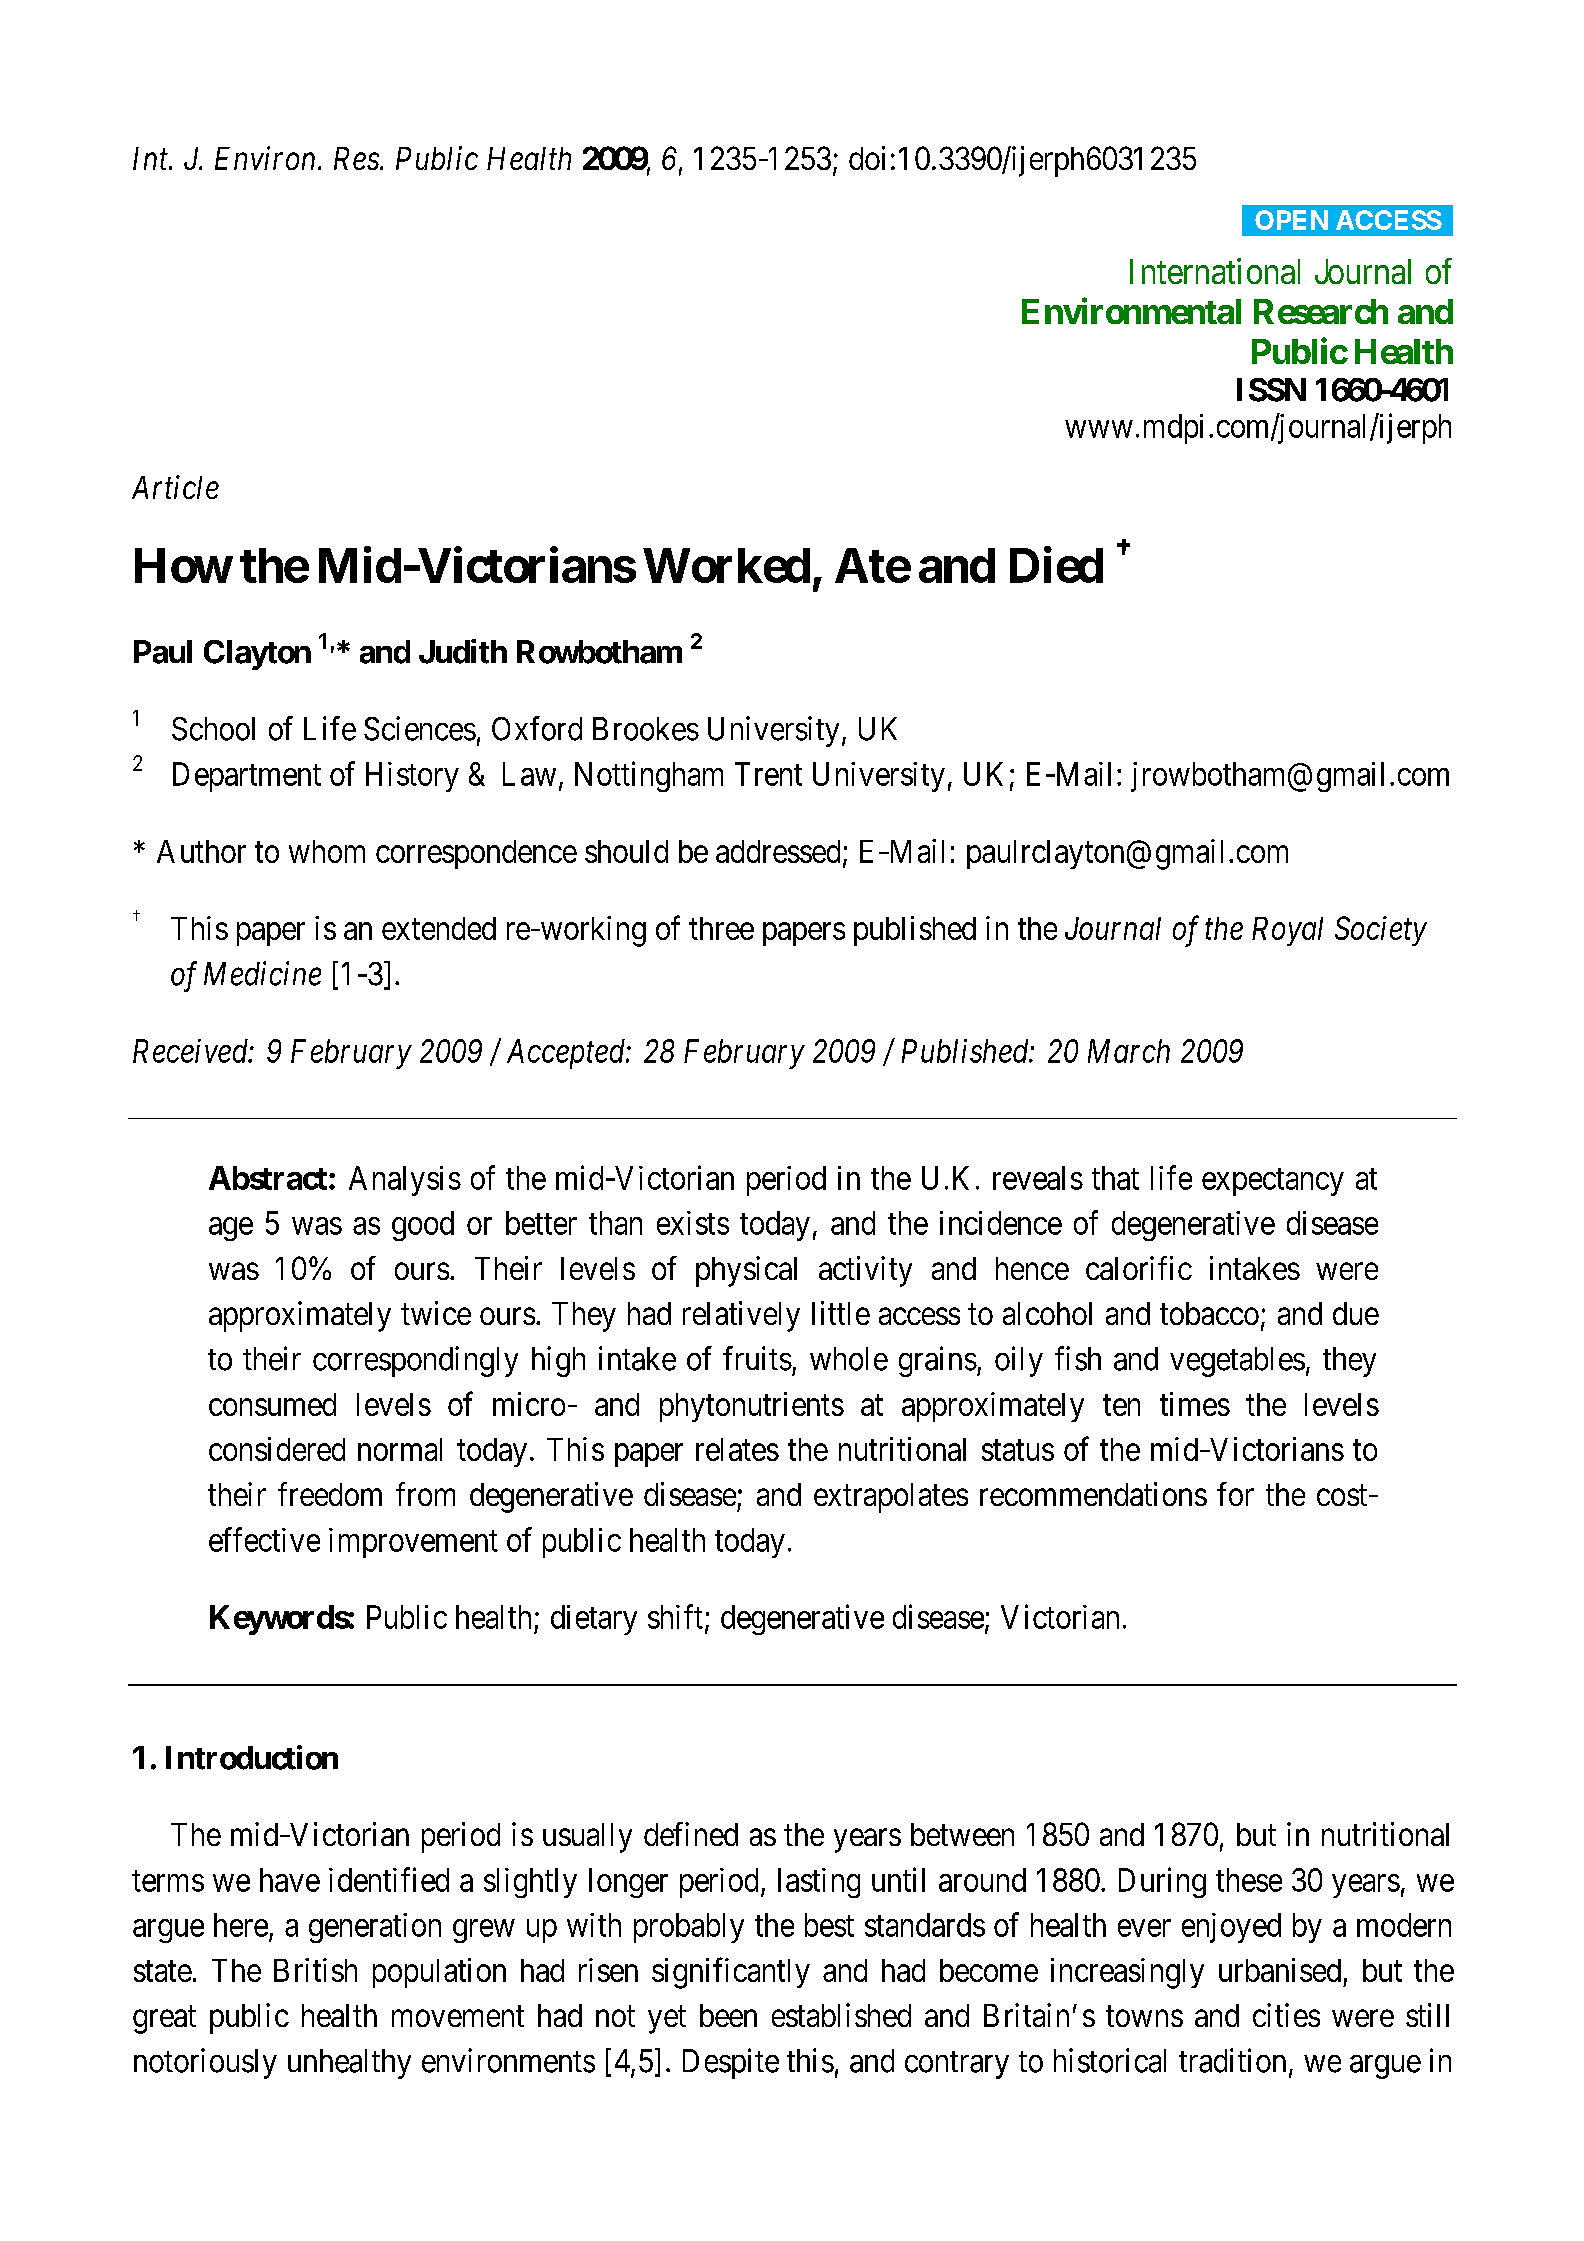 This image has height=2241, width=1584. What do you see at coordinates (1273, 1182) in the image?
I see `expectancy` at bounding box center [1273, 1182].
